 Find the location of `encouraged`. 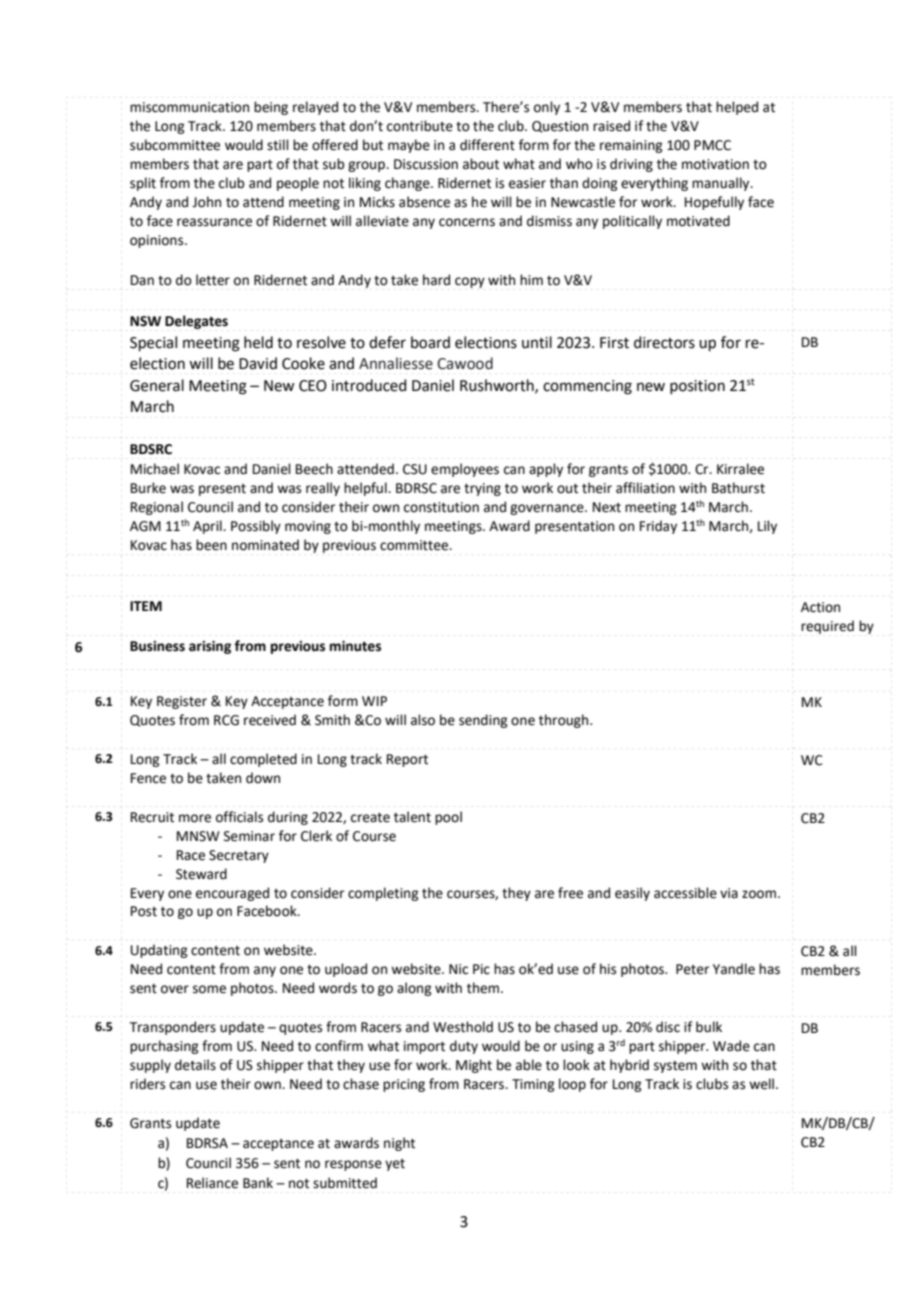

encouraged is located at coordinates (232, 894).
